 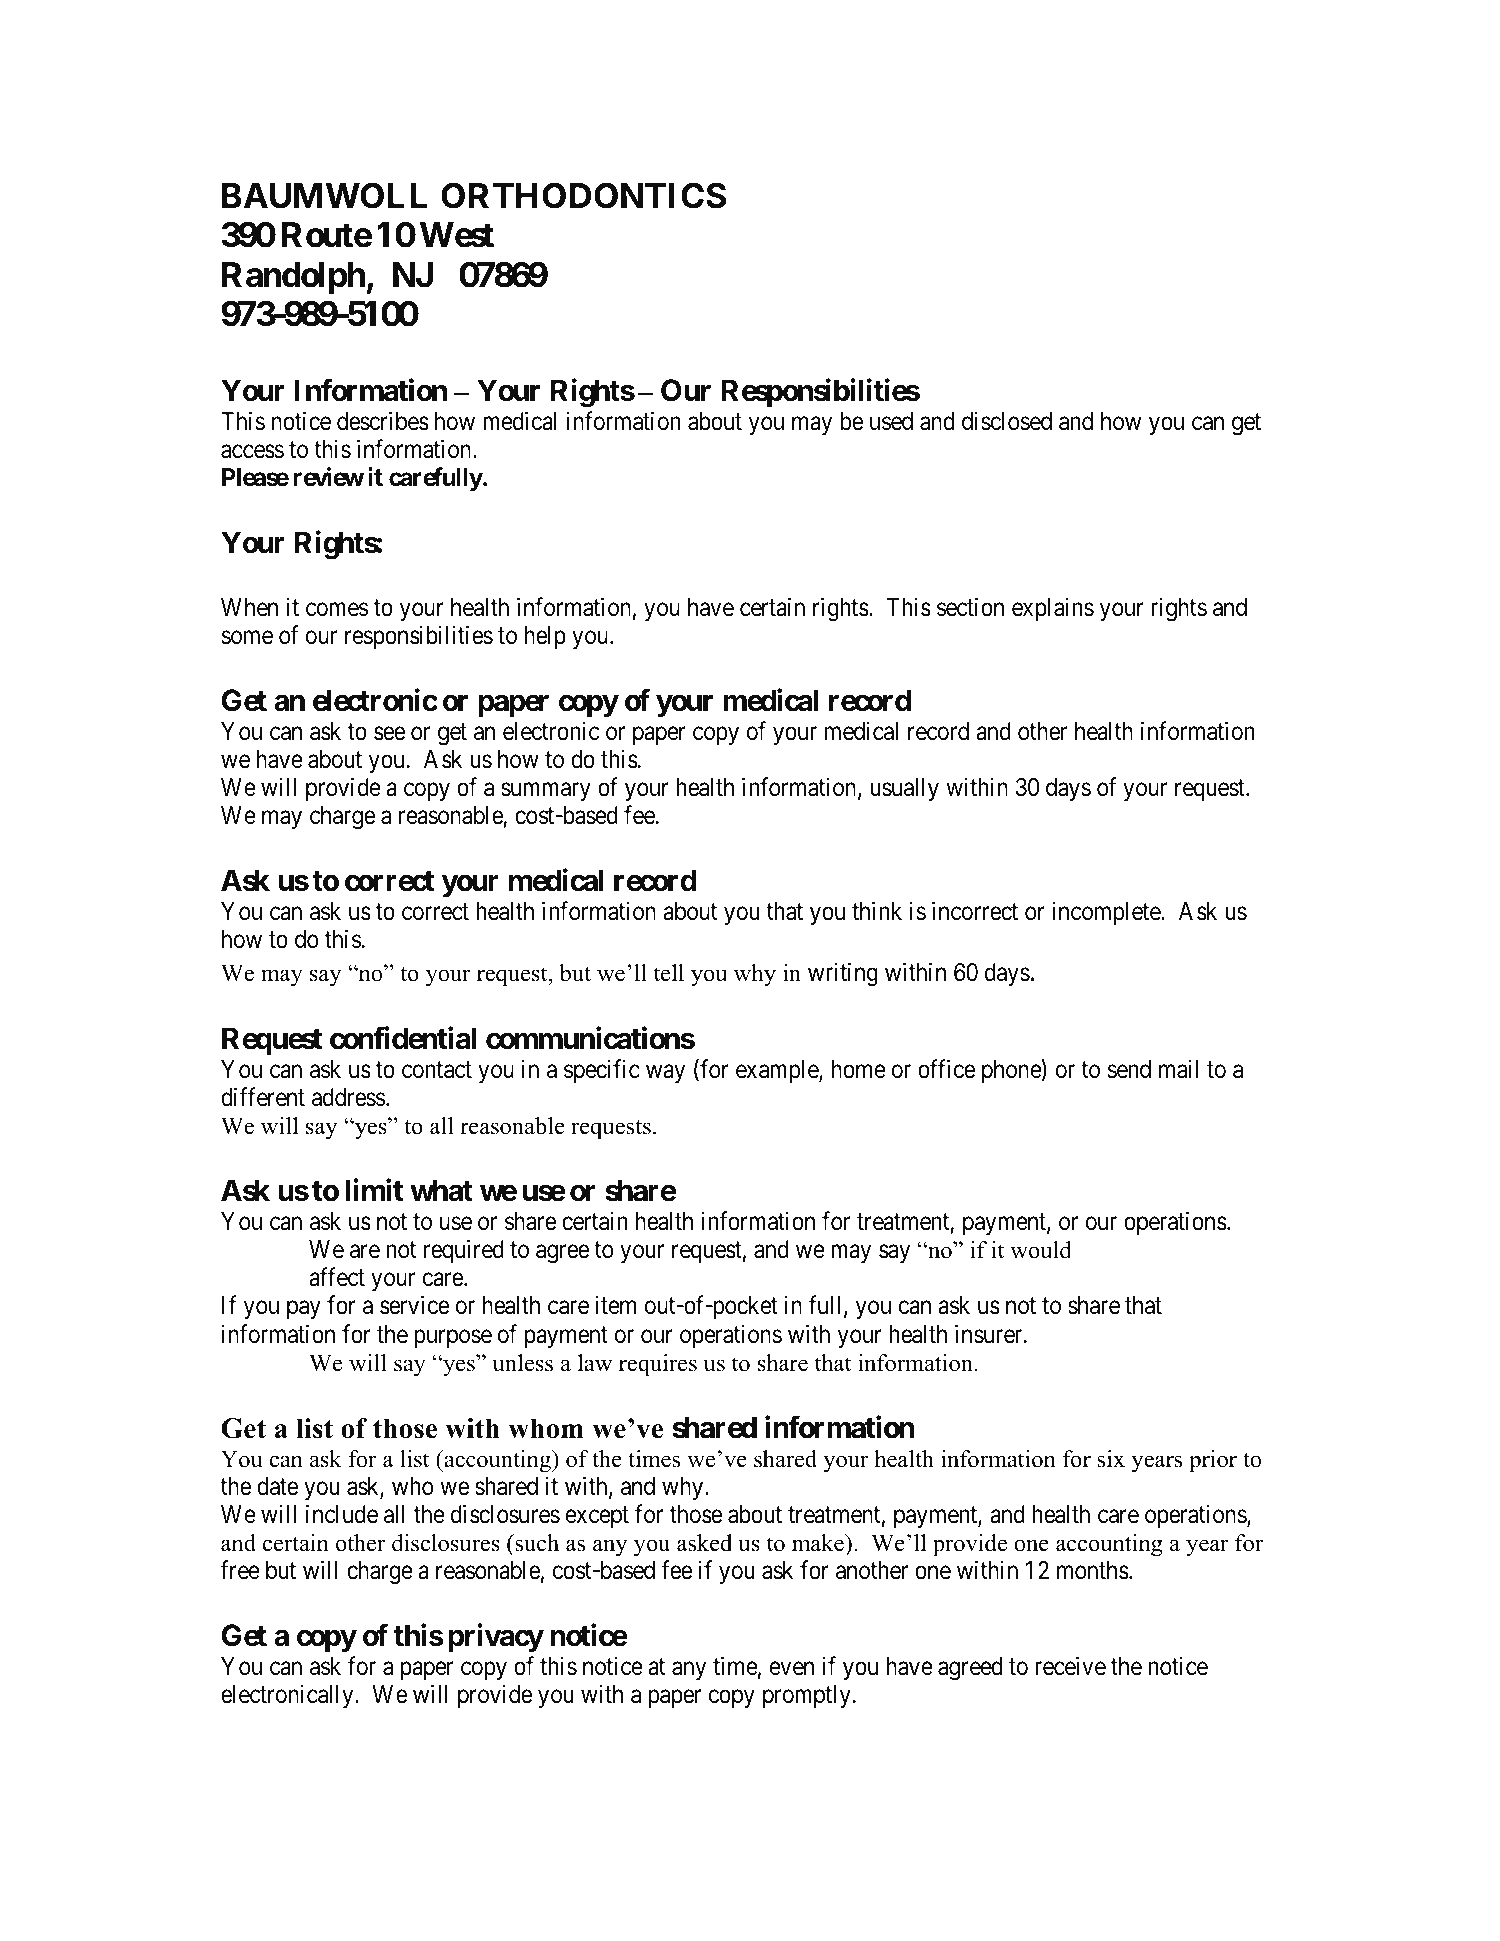 What do you see at coordinates (970, 607) in the document?
I see `section` at bounding box center [970, 607].
